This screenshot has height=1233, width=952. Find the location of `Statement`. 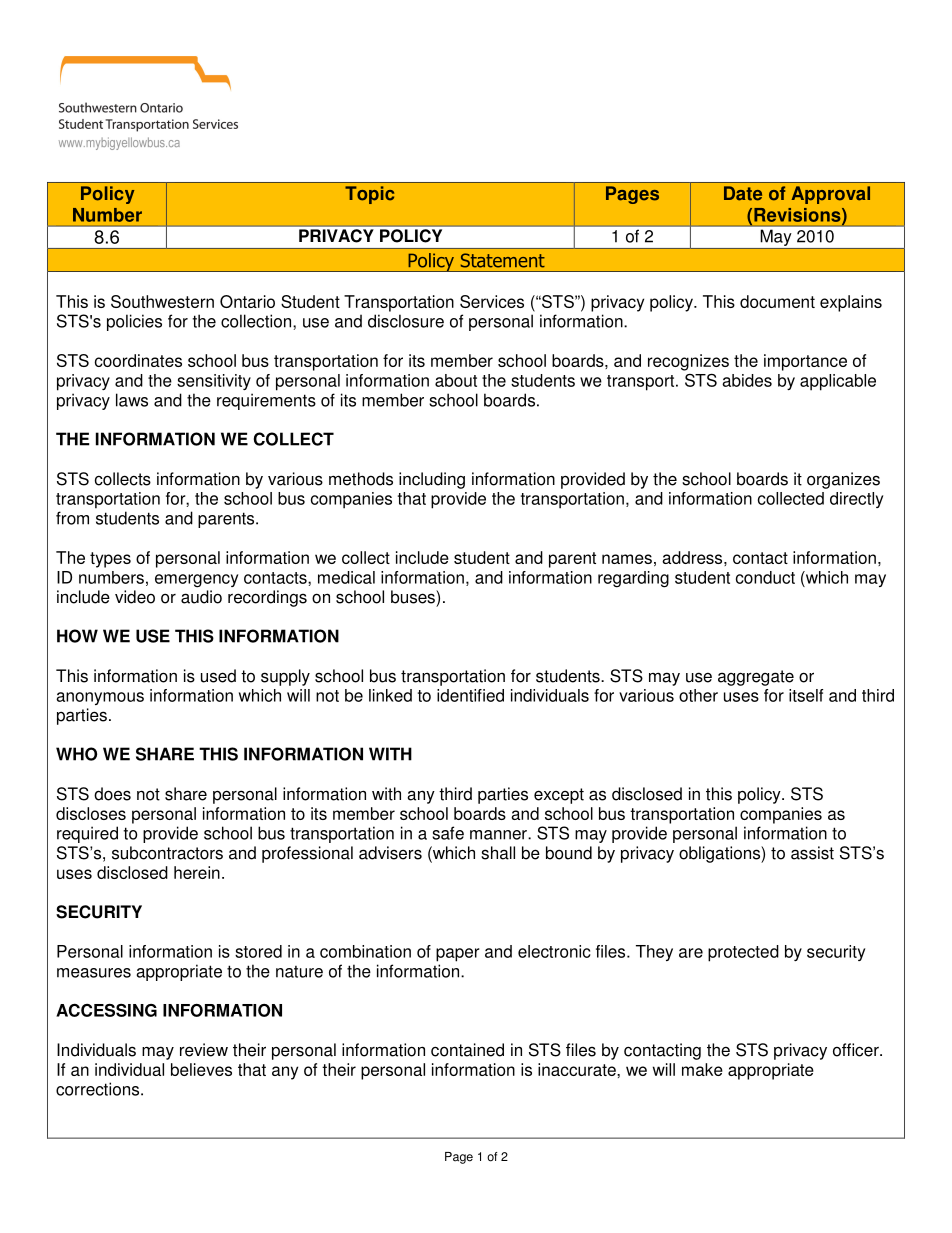

Statement is located at coordinates (503, 260).
